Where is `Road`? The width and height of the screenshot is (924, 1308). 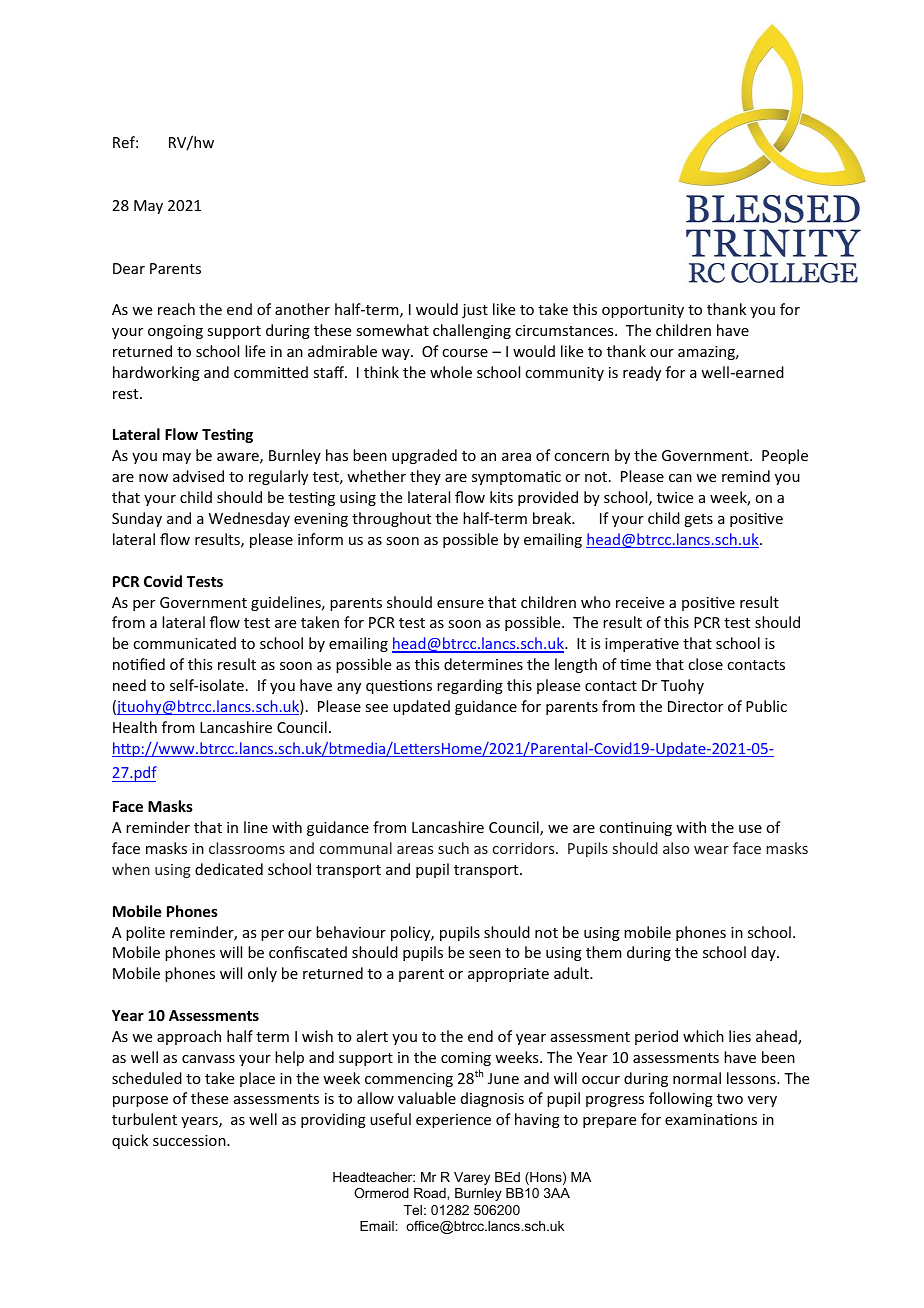 Road is located at coordinates (431, 1193).
